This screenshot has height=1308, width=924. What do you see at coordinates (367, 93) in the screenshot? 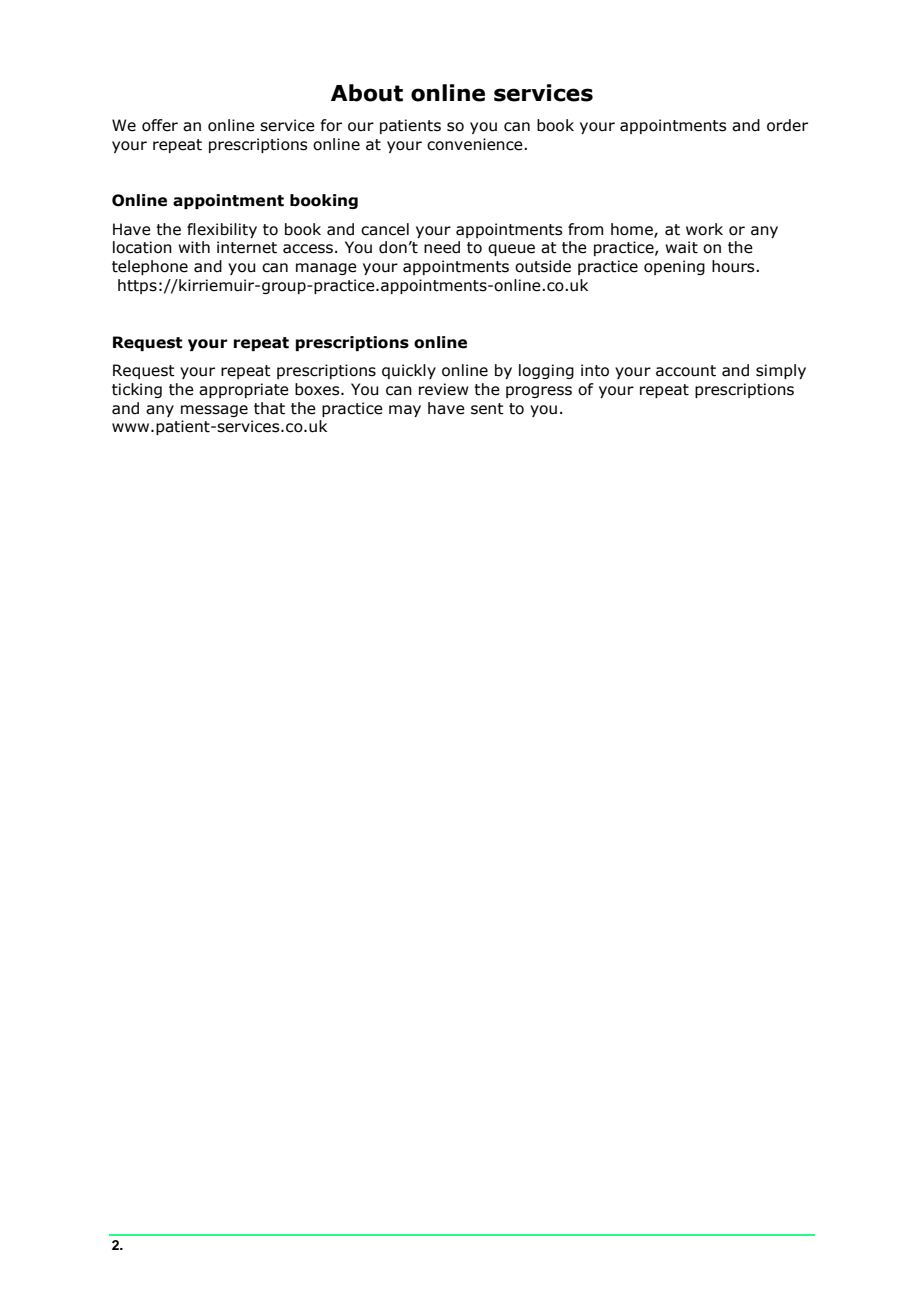
I see `About` at bounding box center [367, 93].
